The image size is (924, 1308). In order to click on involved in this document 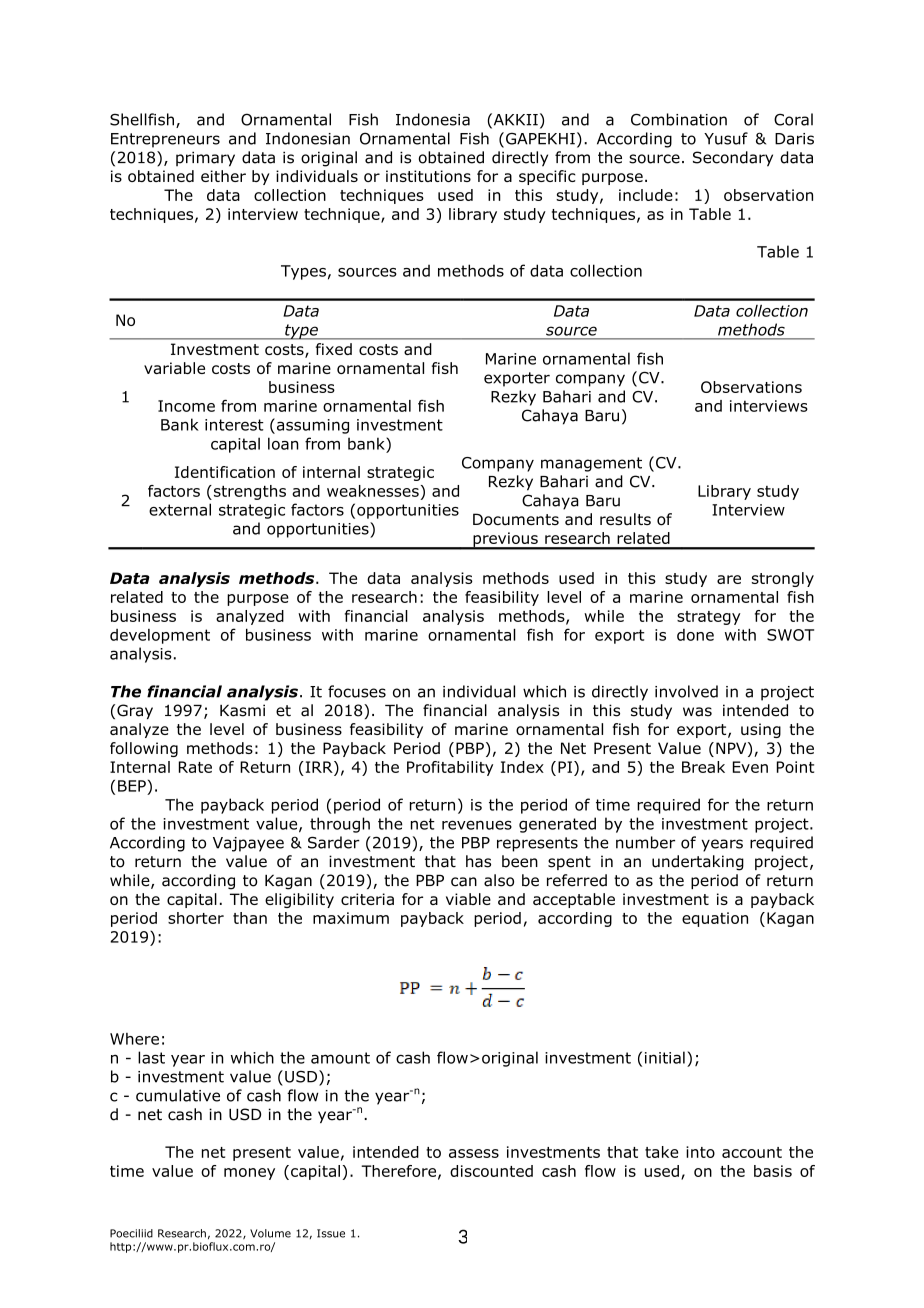, I will do `click(686, 691)`.
